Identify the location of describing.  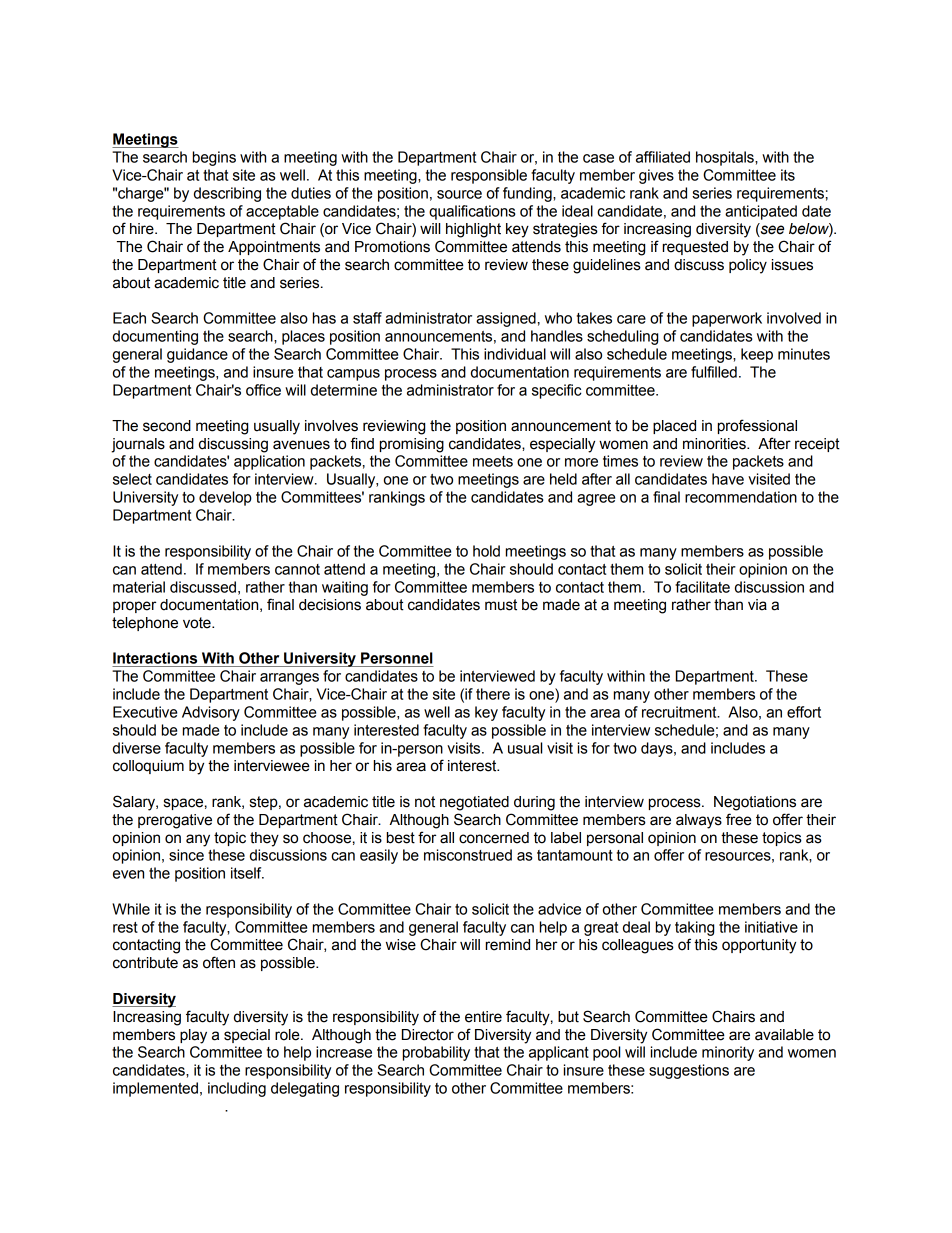
(227, 194).
